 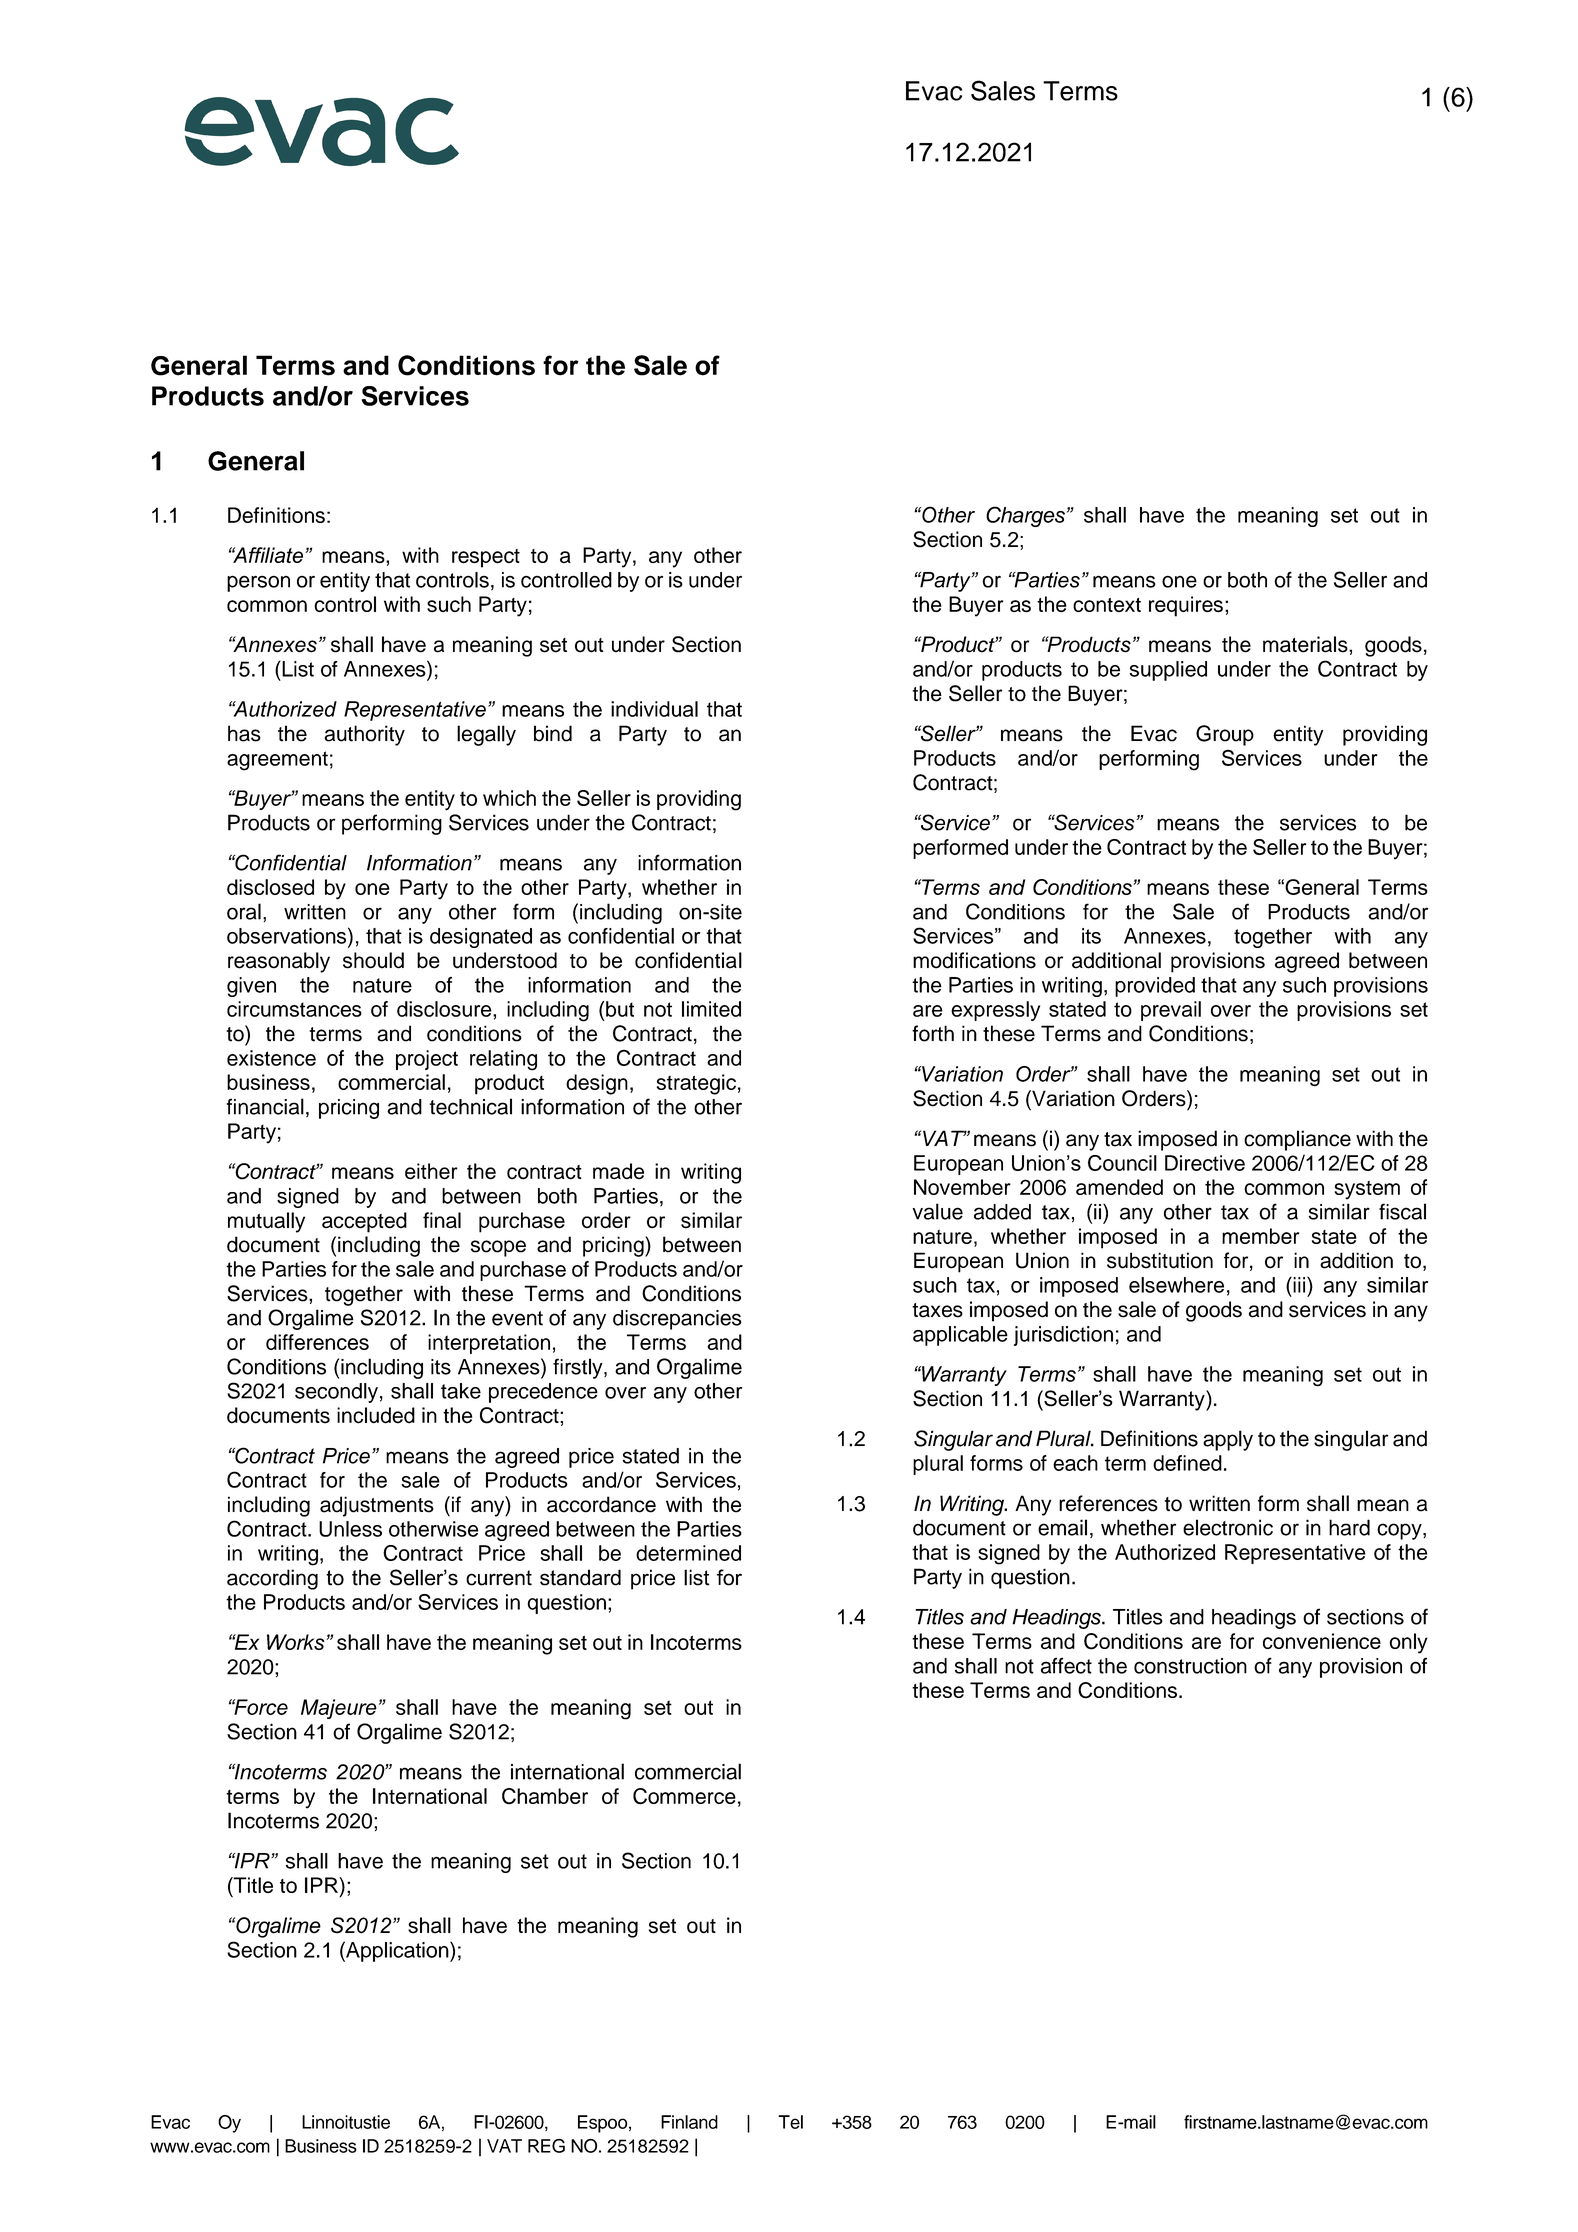 I want to click on respect, so click(x=486, y=558).
